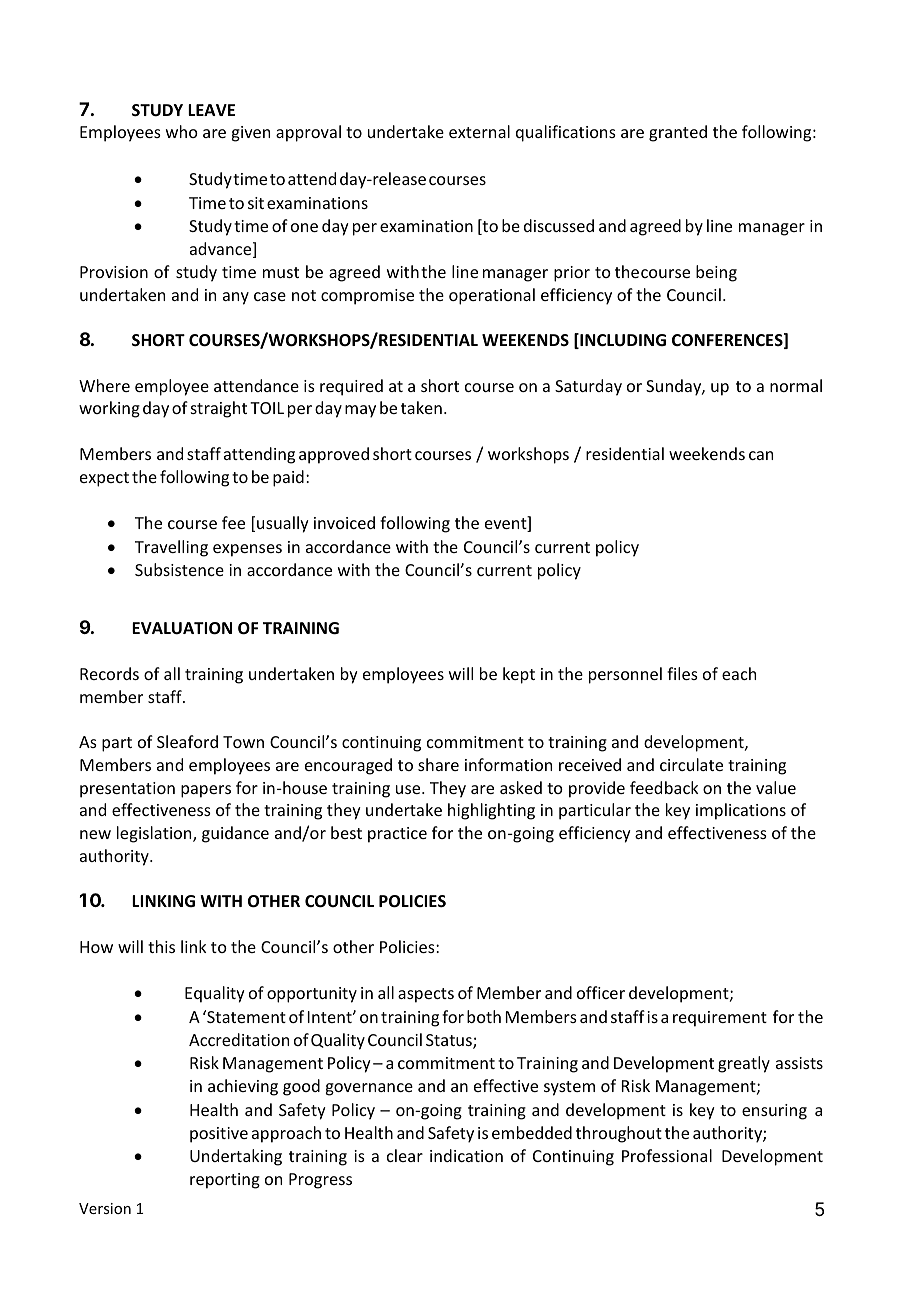 The width and height of the screenshot is (924, 1307). Describe the element at coordinates (519, 675) in the screenshot. I see `kept` at that location.
